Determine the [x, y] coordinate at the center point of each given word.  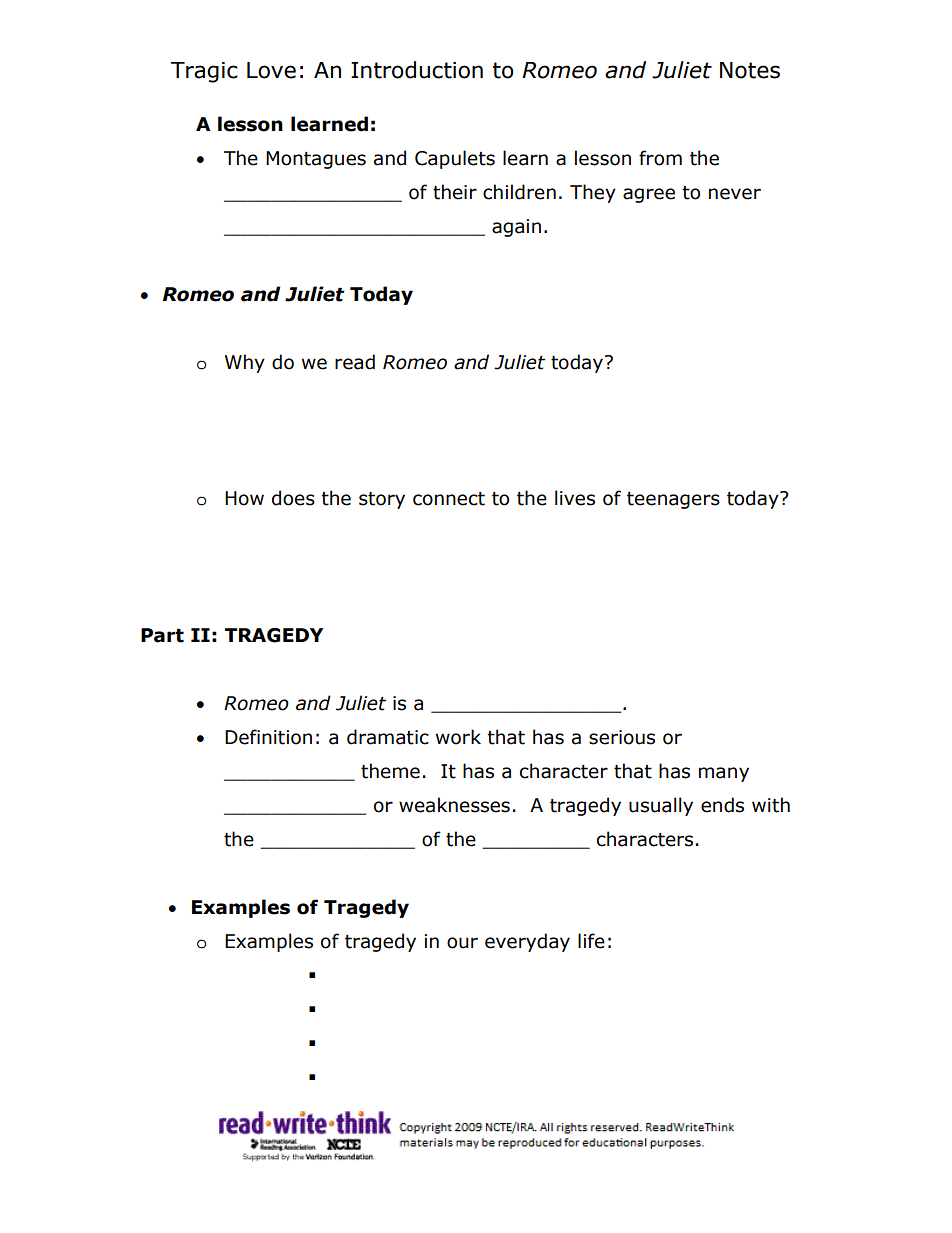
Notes [750, 70]
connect [449, 499]
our [462, 943]
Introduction [417, 70]
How [244, 498]
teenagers [673, 500]
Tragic [204, 72]
